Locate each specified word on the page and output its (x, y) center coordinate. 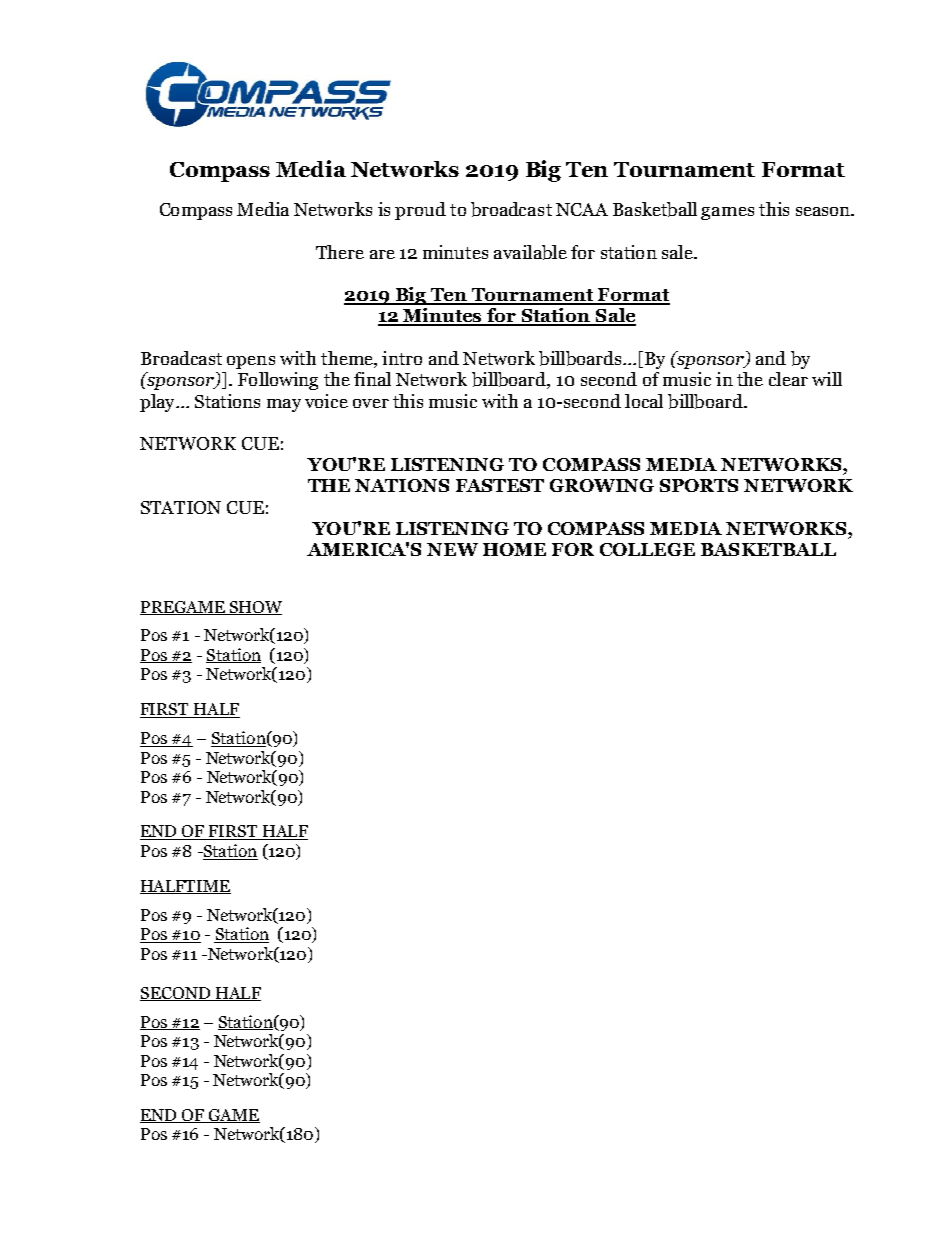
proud (420, 211)
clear (788, 379)
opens (251, 362)
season (824, 211)
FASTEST (500, 485)
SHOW (254, 608)
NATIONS (402, 485)
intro (402, 358)
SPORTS (699, 485)
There (340, 252)
